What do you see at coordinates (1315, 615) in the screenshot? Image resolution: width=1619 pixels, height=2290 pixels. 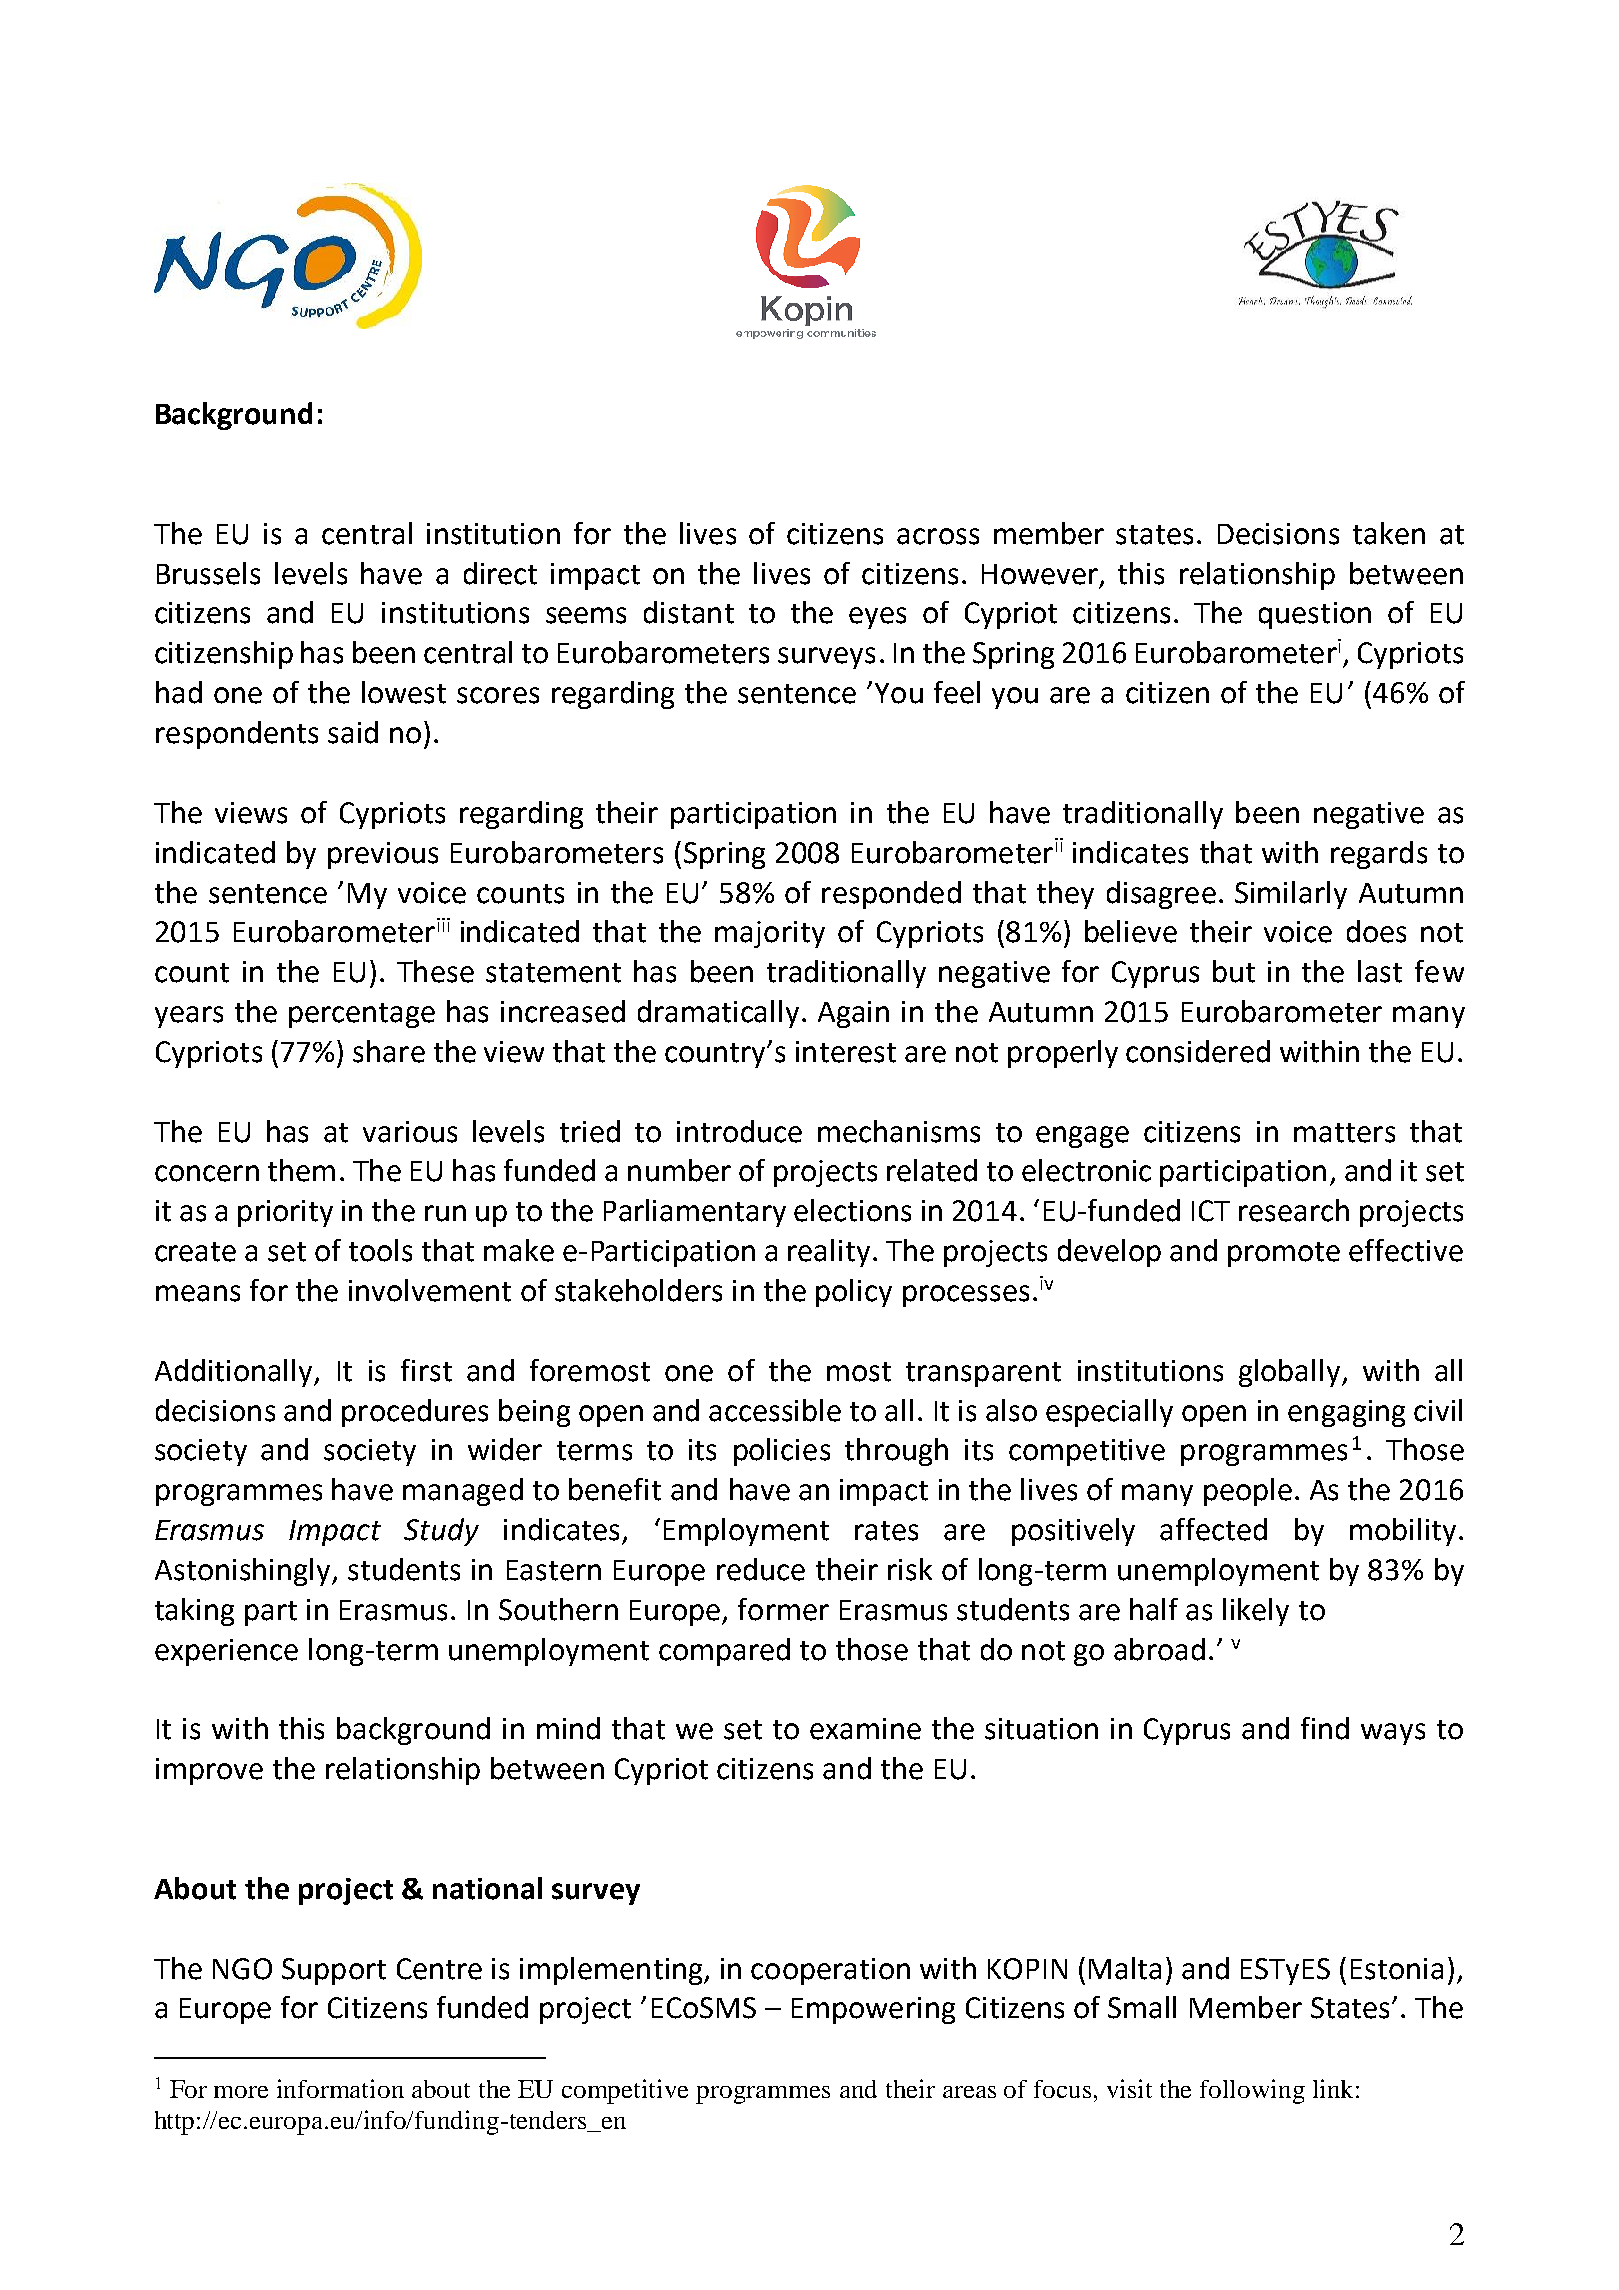 I see `question` at bounding box center [1315, 615].
